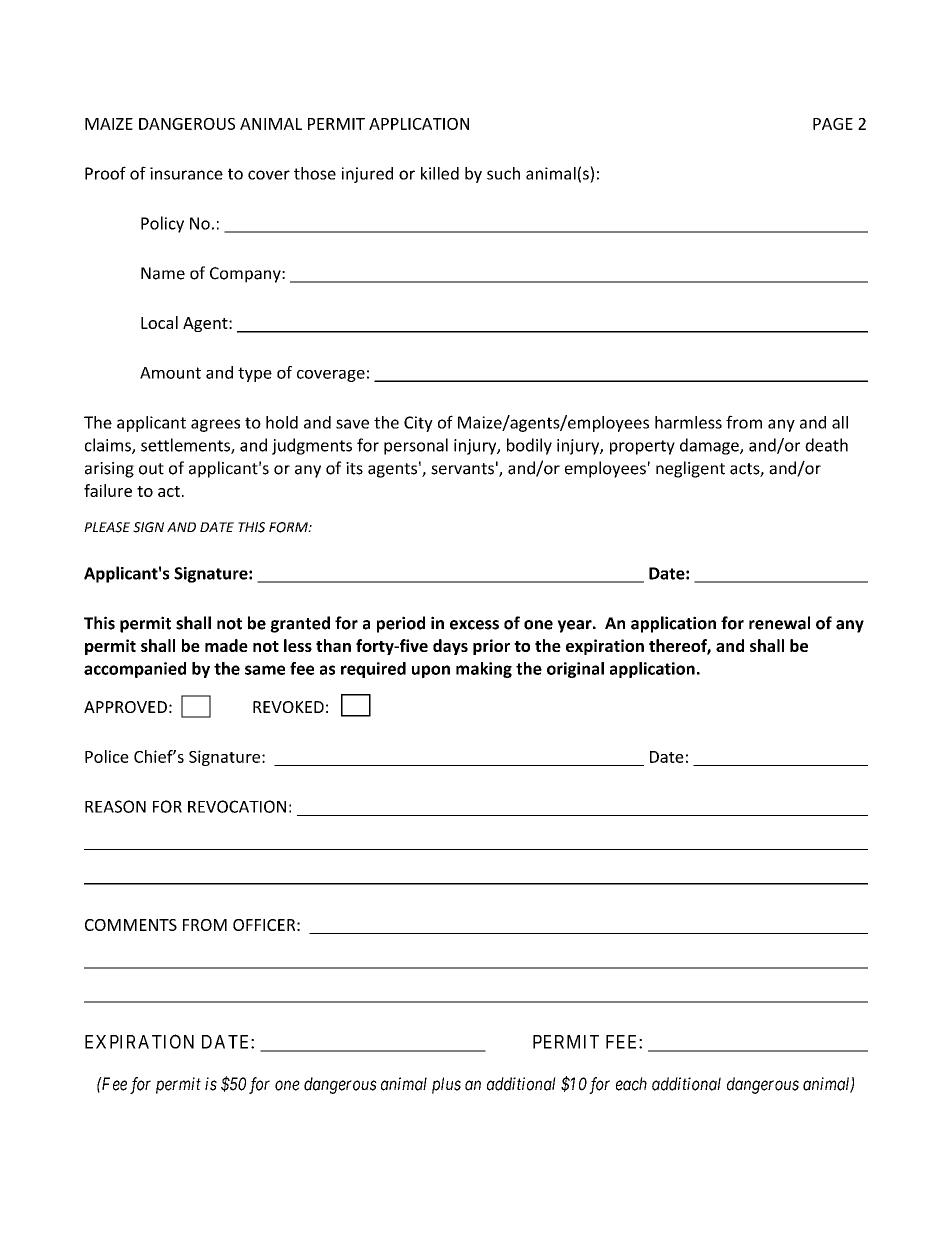 The height and width of the screenshot is (1233, 952). What do you see at coordinates (446, 1085) in the screenshot?
I see `plus` at bounding box center [446, 1085].
